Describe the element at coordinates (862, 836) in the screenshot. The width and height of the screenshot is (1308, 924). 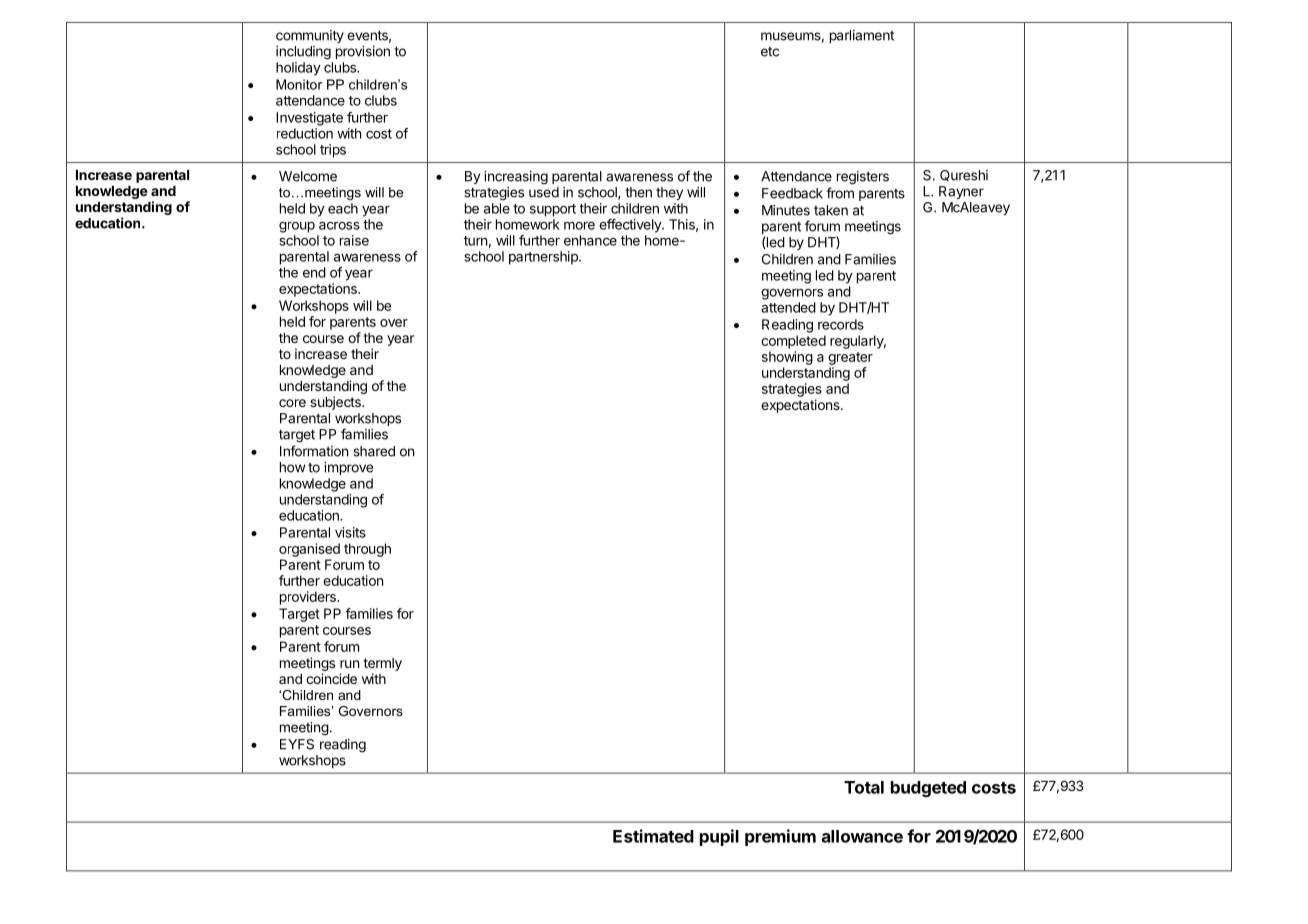
I see `allowance` at that location.
